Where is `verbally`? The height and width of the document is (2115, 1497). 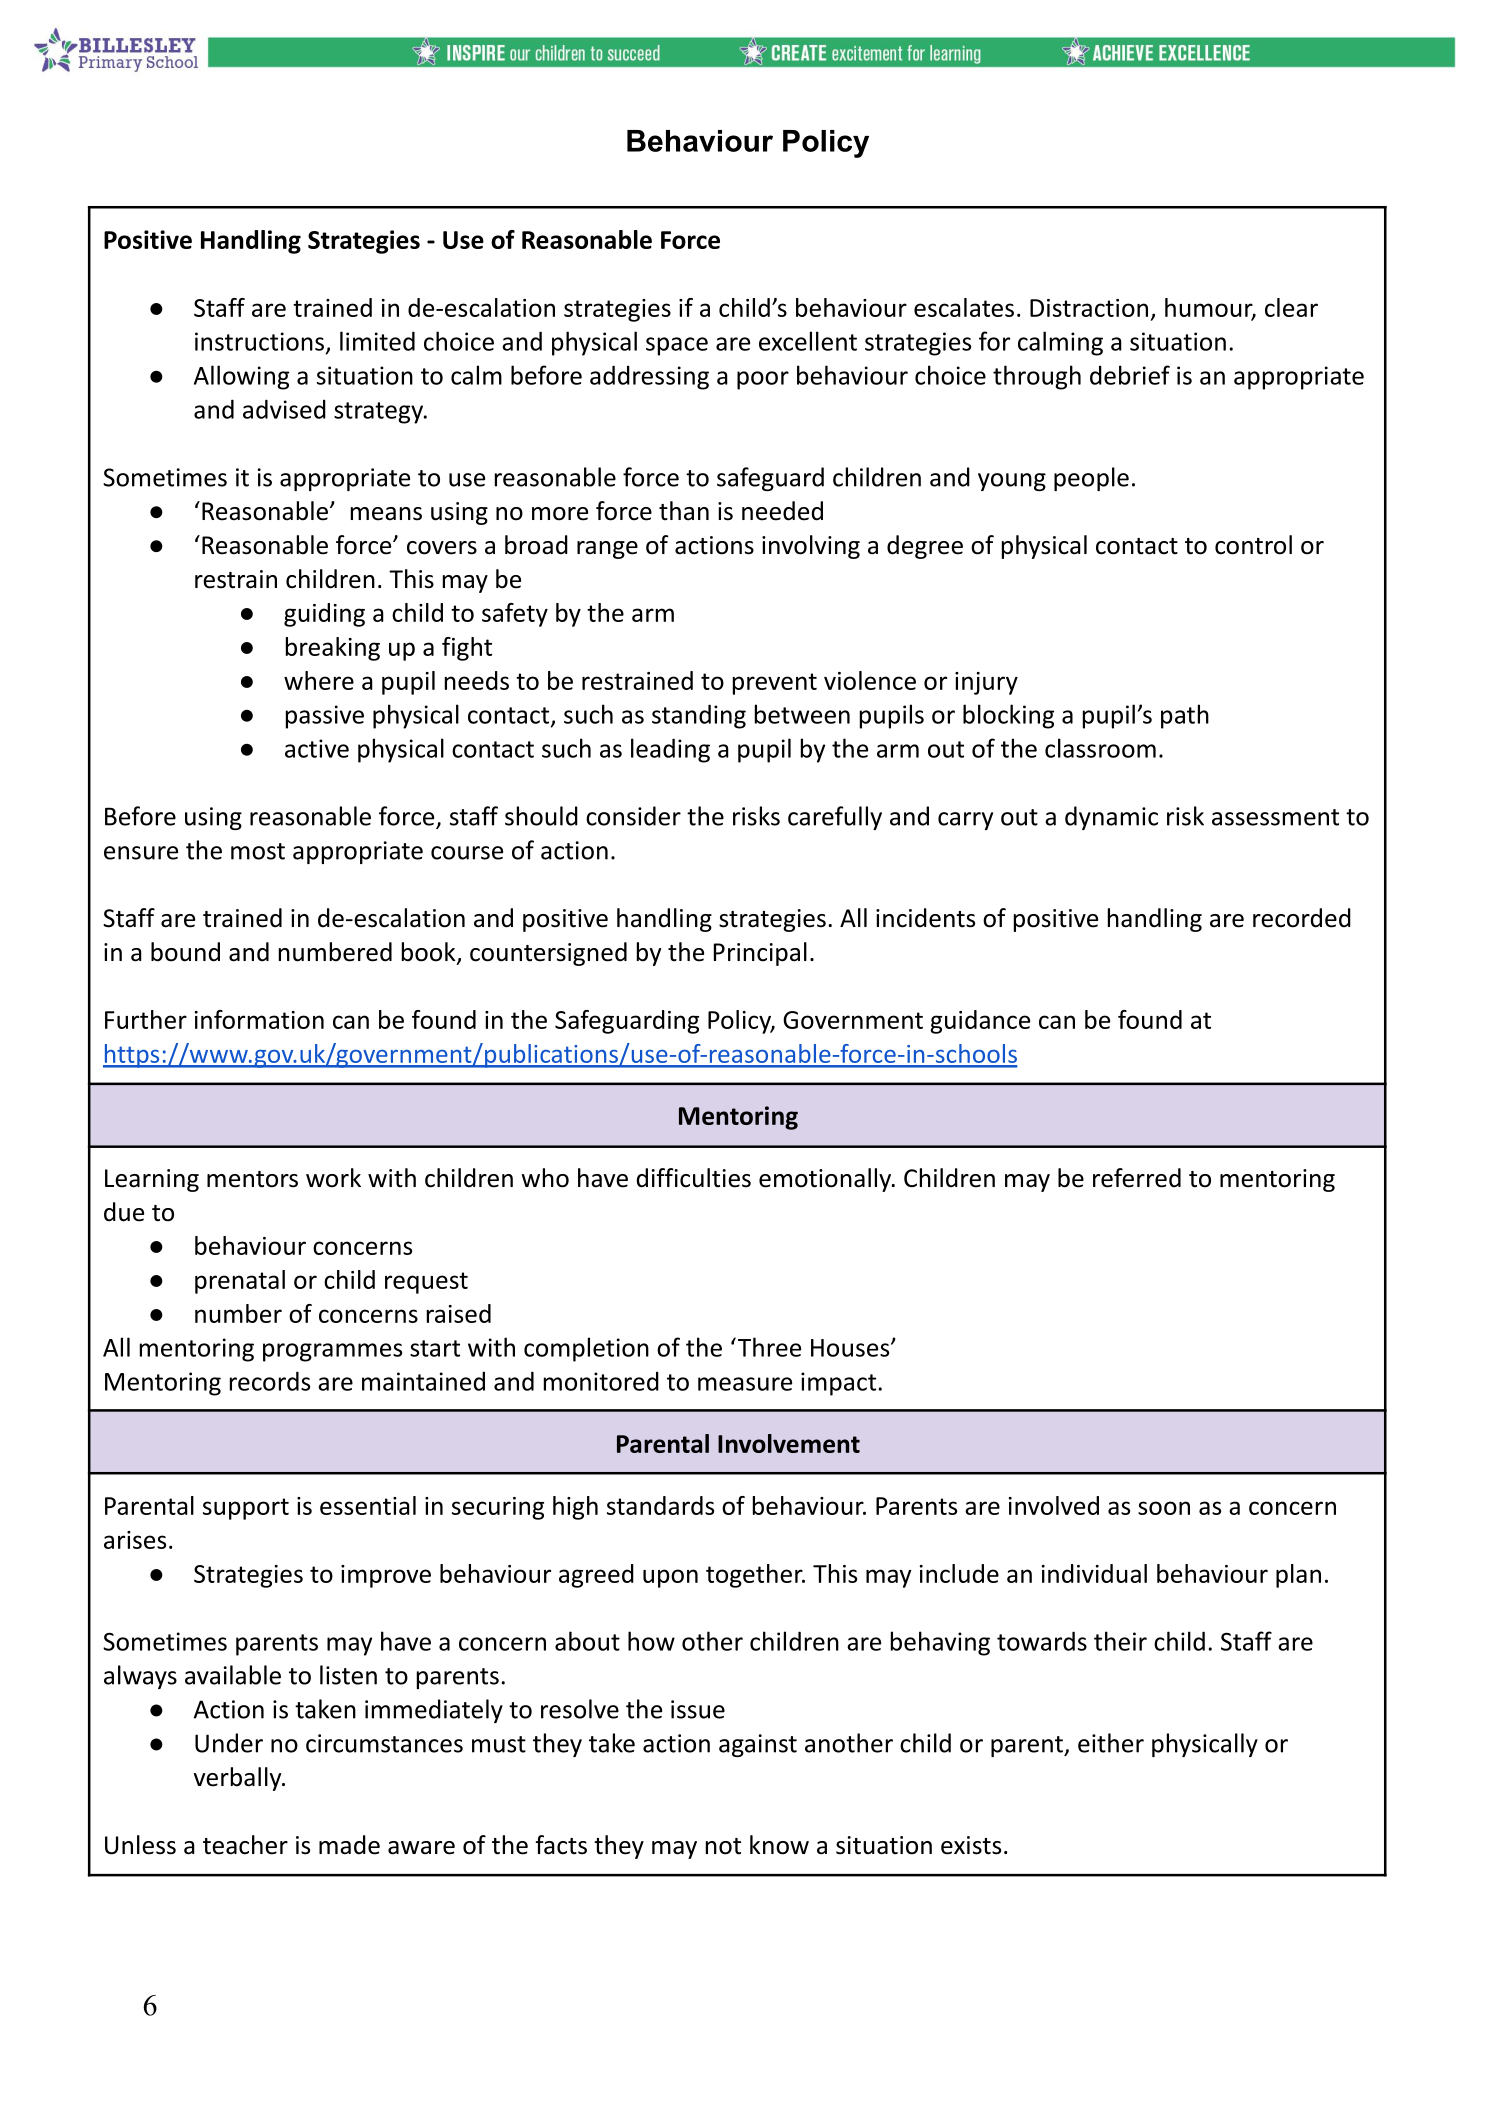
verbally is located at coordinates (238, 1779).
